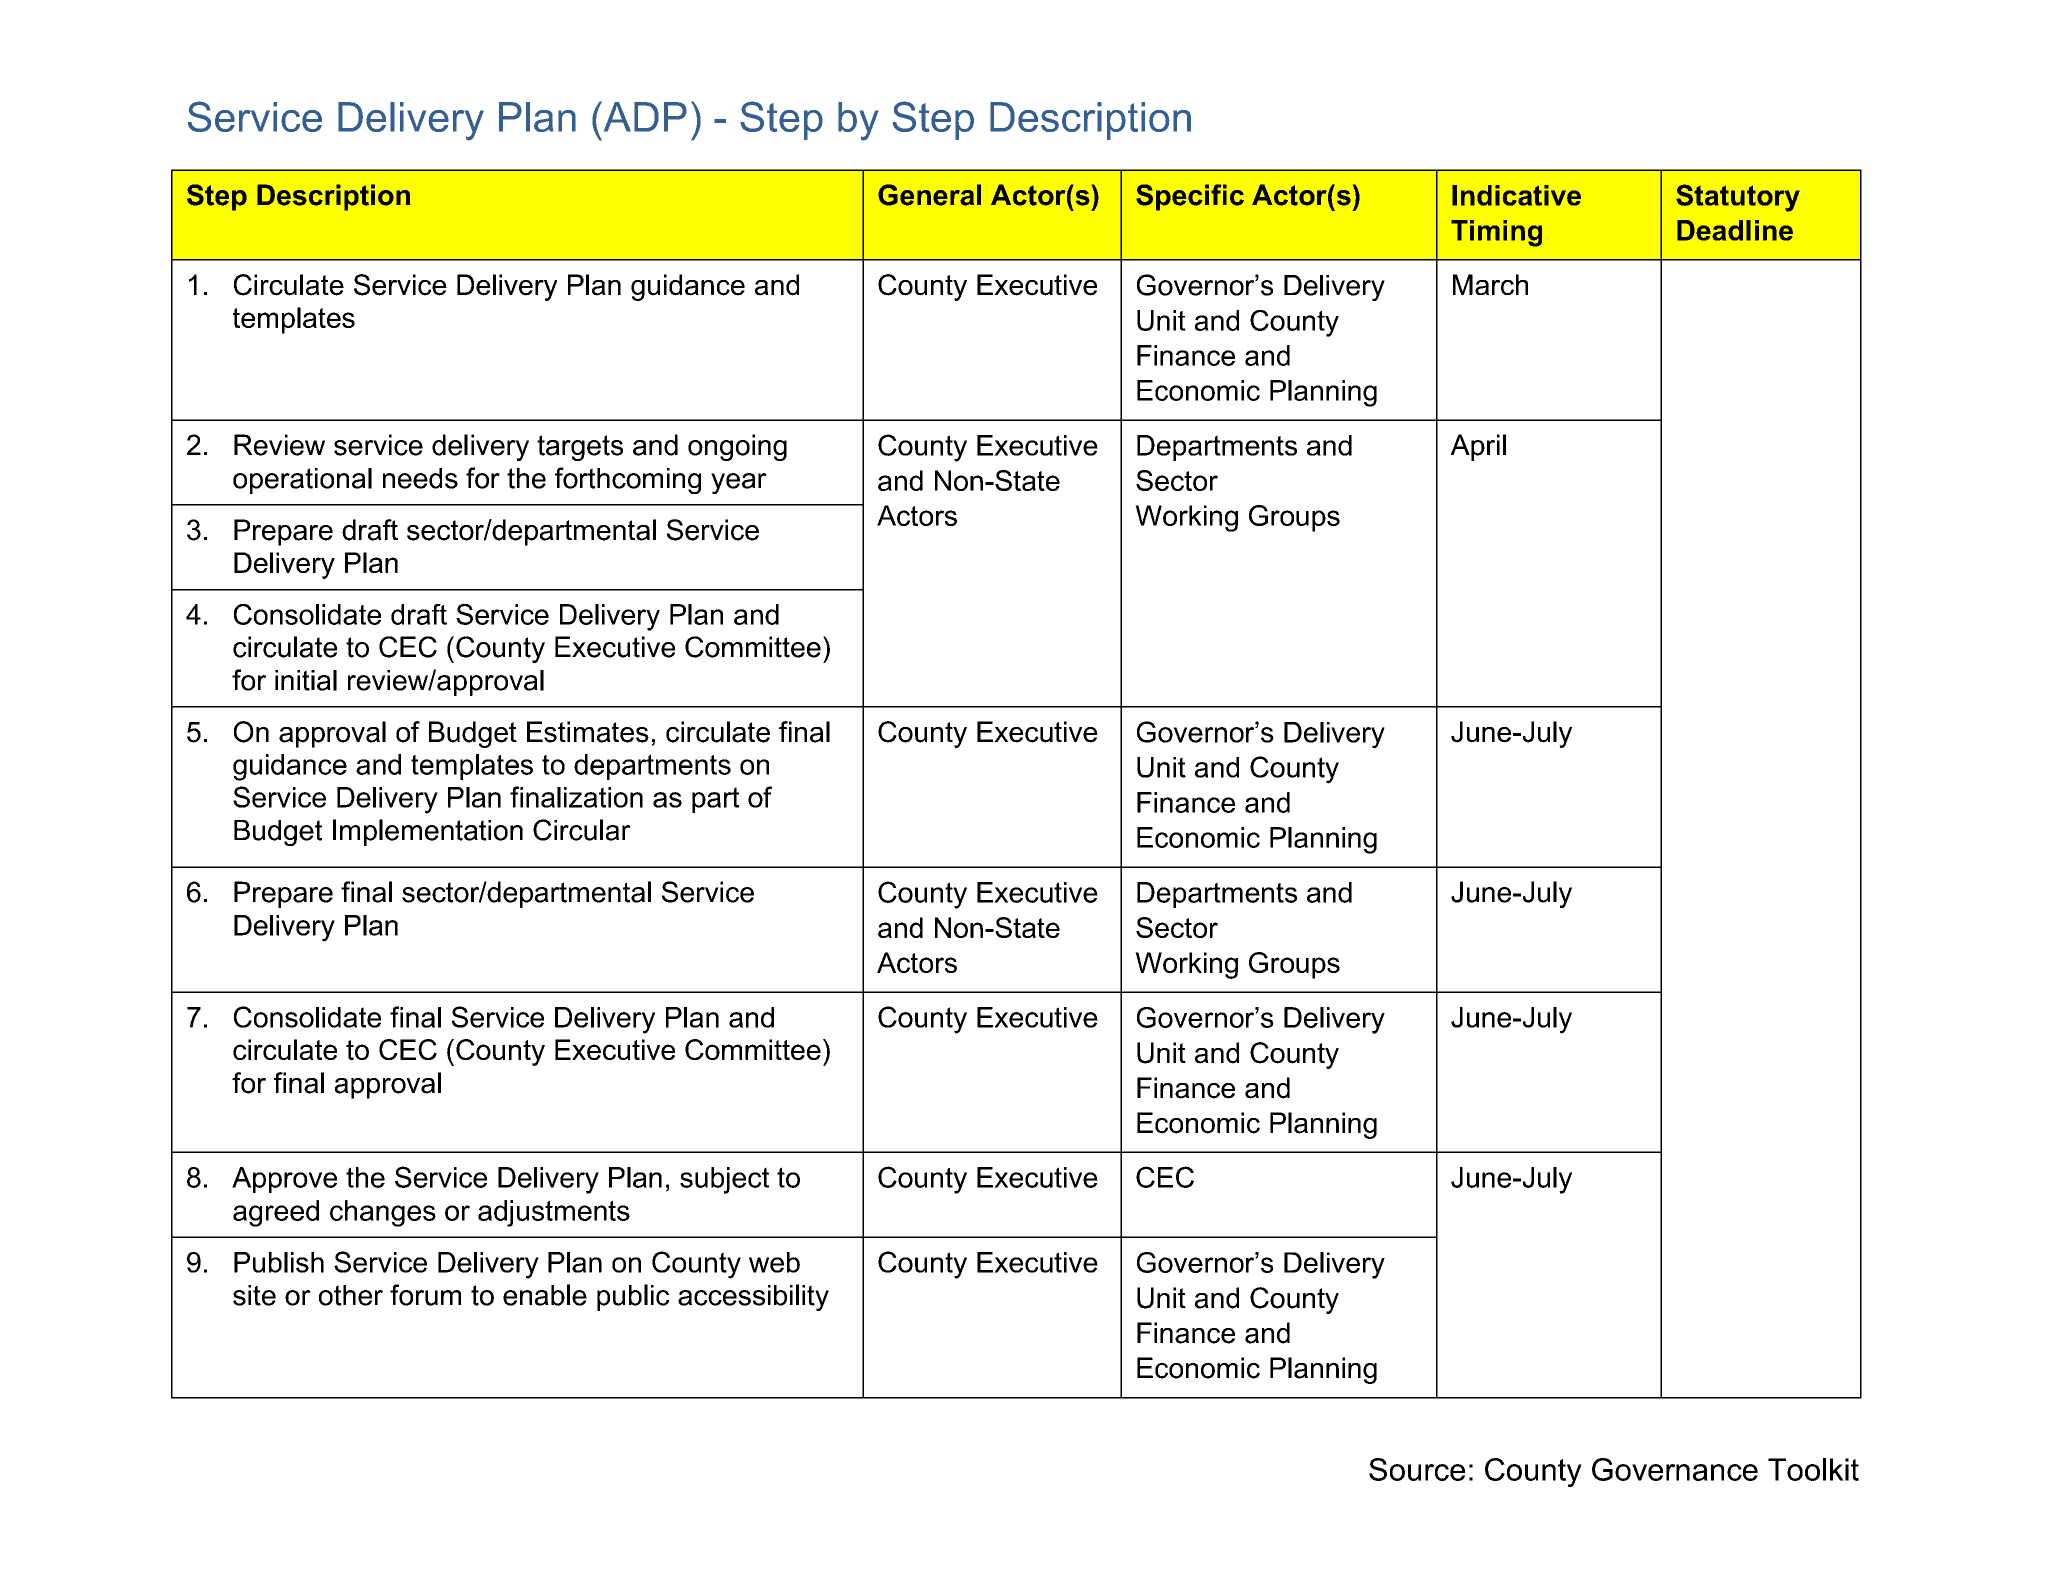  I want to click on Source, so click(1417, 1469).
